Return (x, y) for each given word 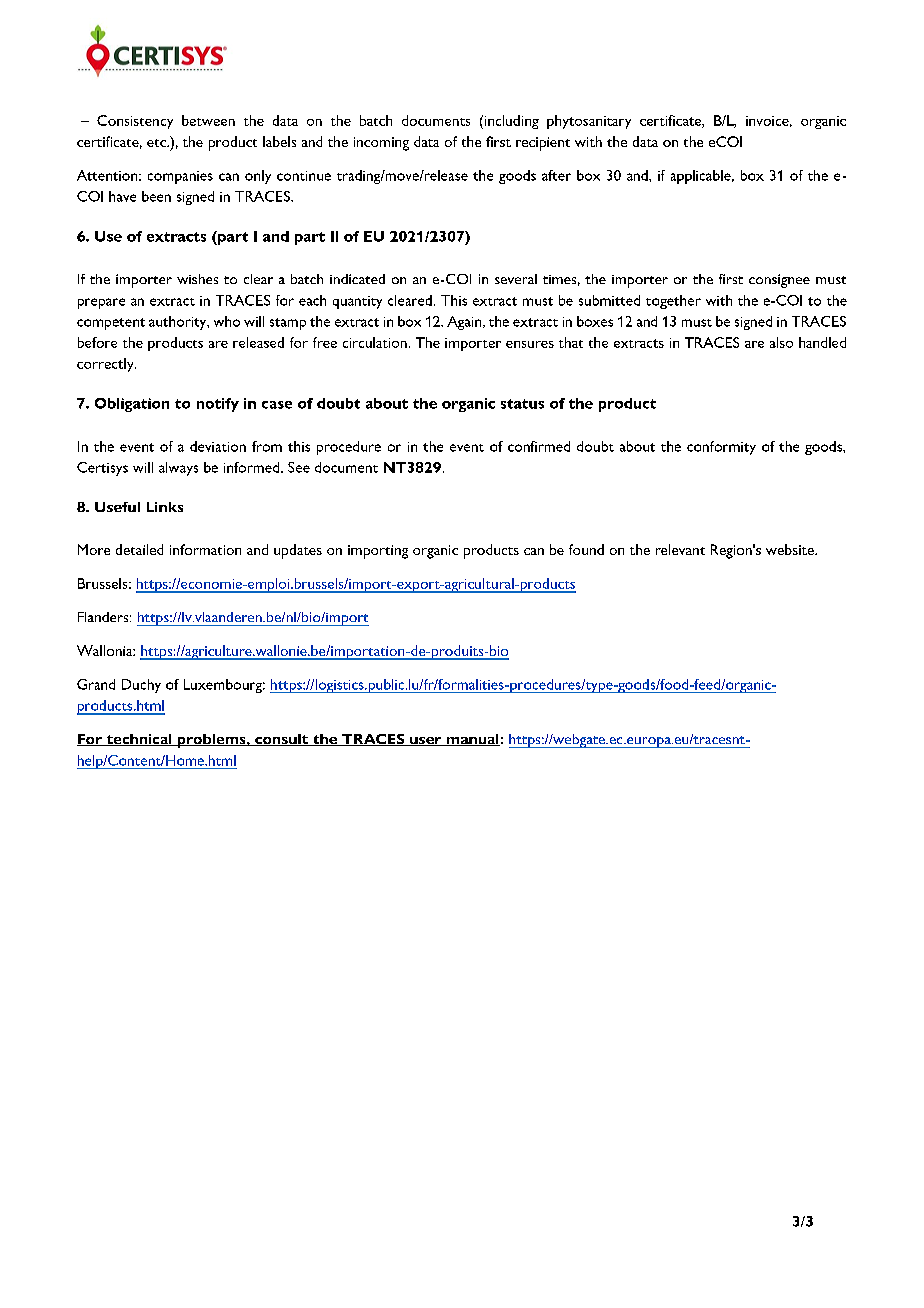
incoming (381, 144)
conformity (721, 448)
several (516, 279)
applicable (702, 177)
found (586, 549)
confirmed (539, 446)
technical (139, 740)
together (673, 302)
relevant (680, 549)
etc (157, 143)
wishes (197, 279)
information (205, 549)
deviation (218, 446)
